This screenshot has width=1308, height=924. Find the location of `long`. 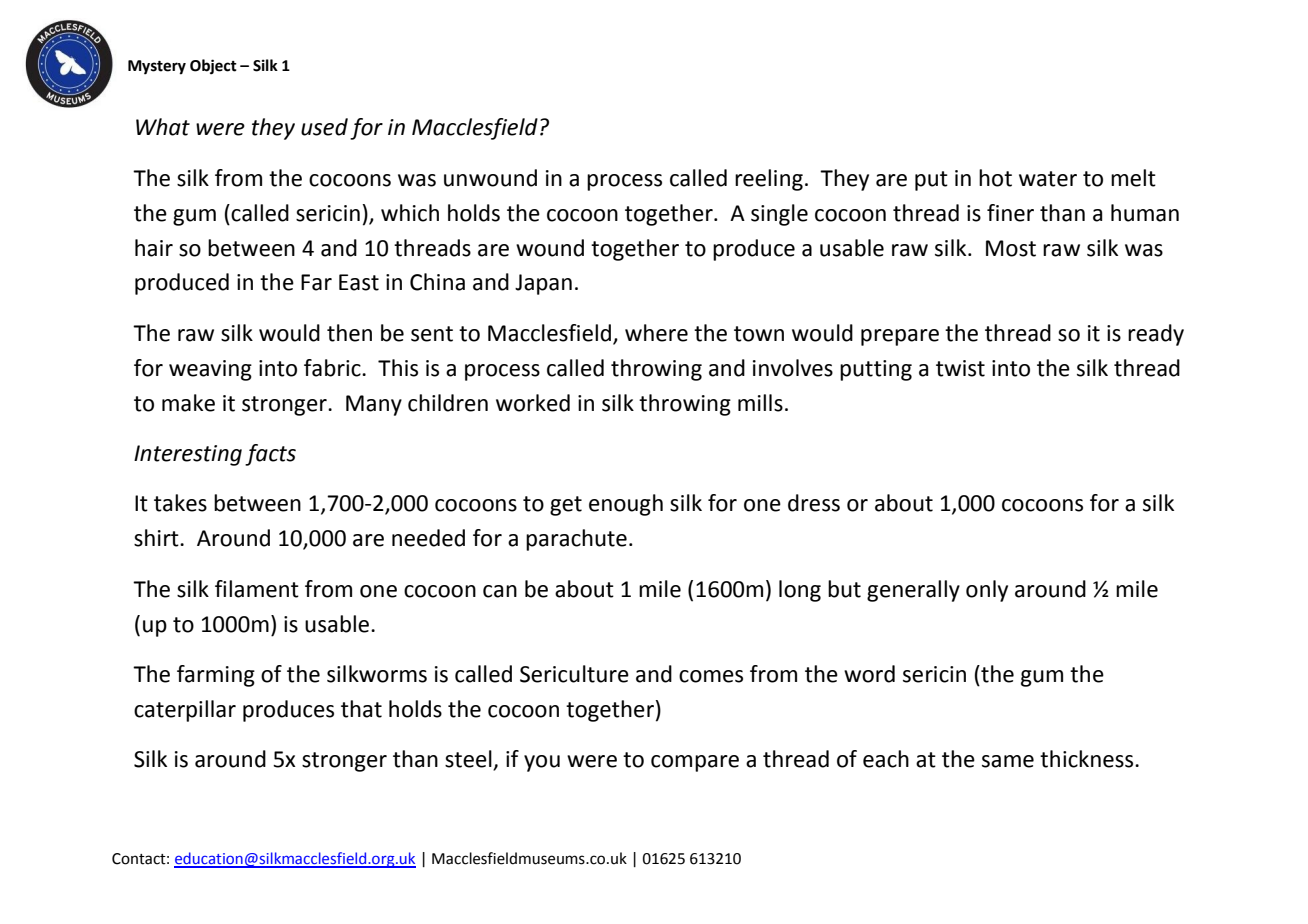

long is located at coordinates (800, 591).
